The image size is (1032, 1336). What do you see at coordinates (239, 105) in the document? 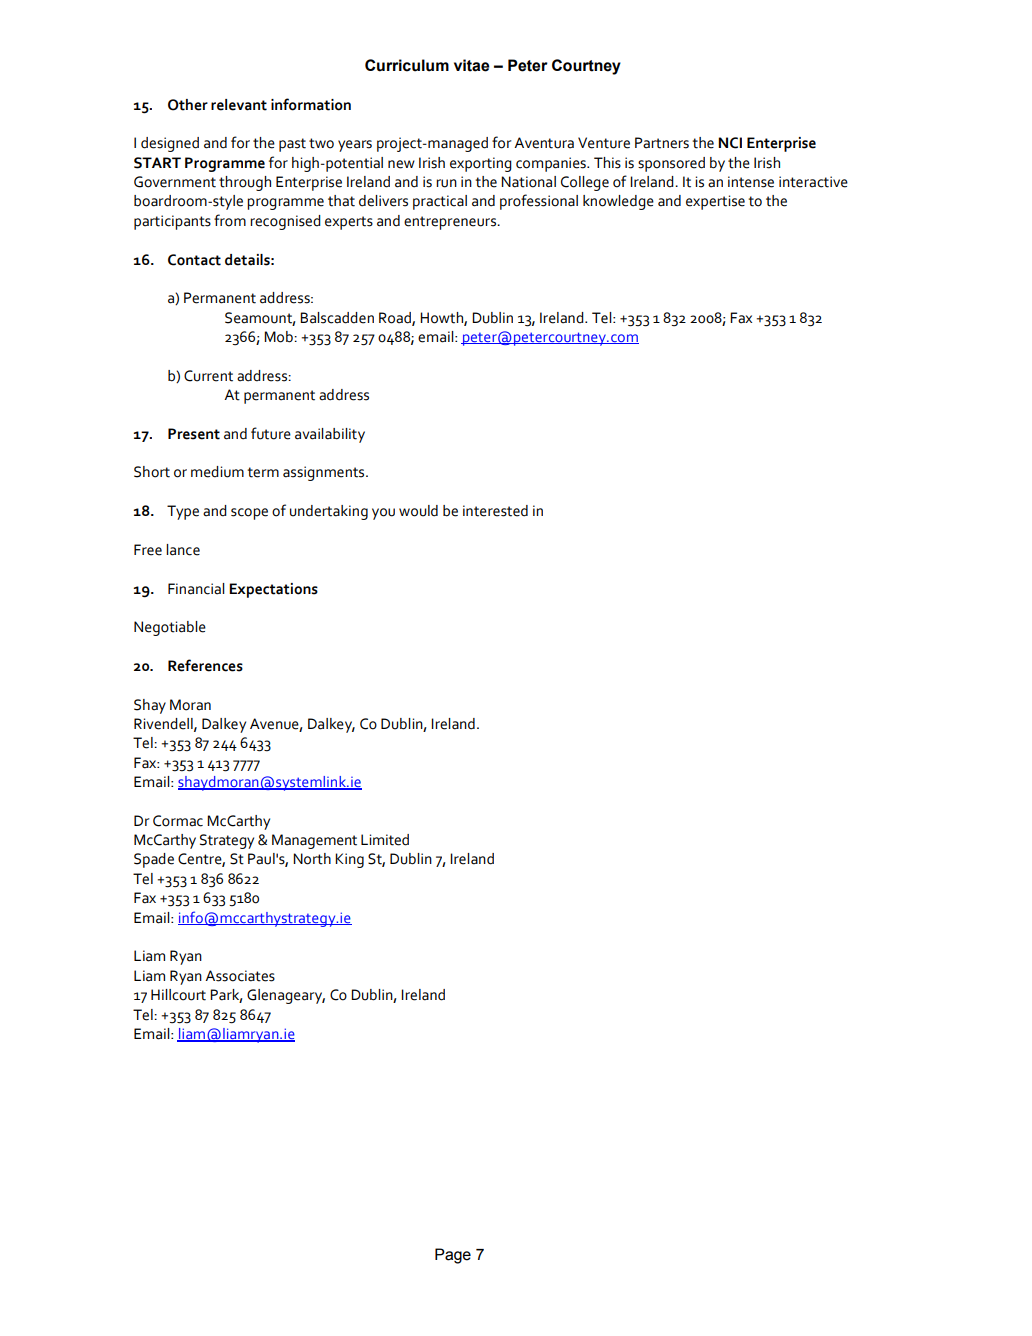
I see `relevant` at bounding box center [239, 105].
